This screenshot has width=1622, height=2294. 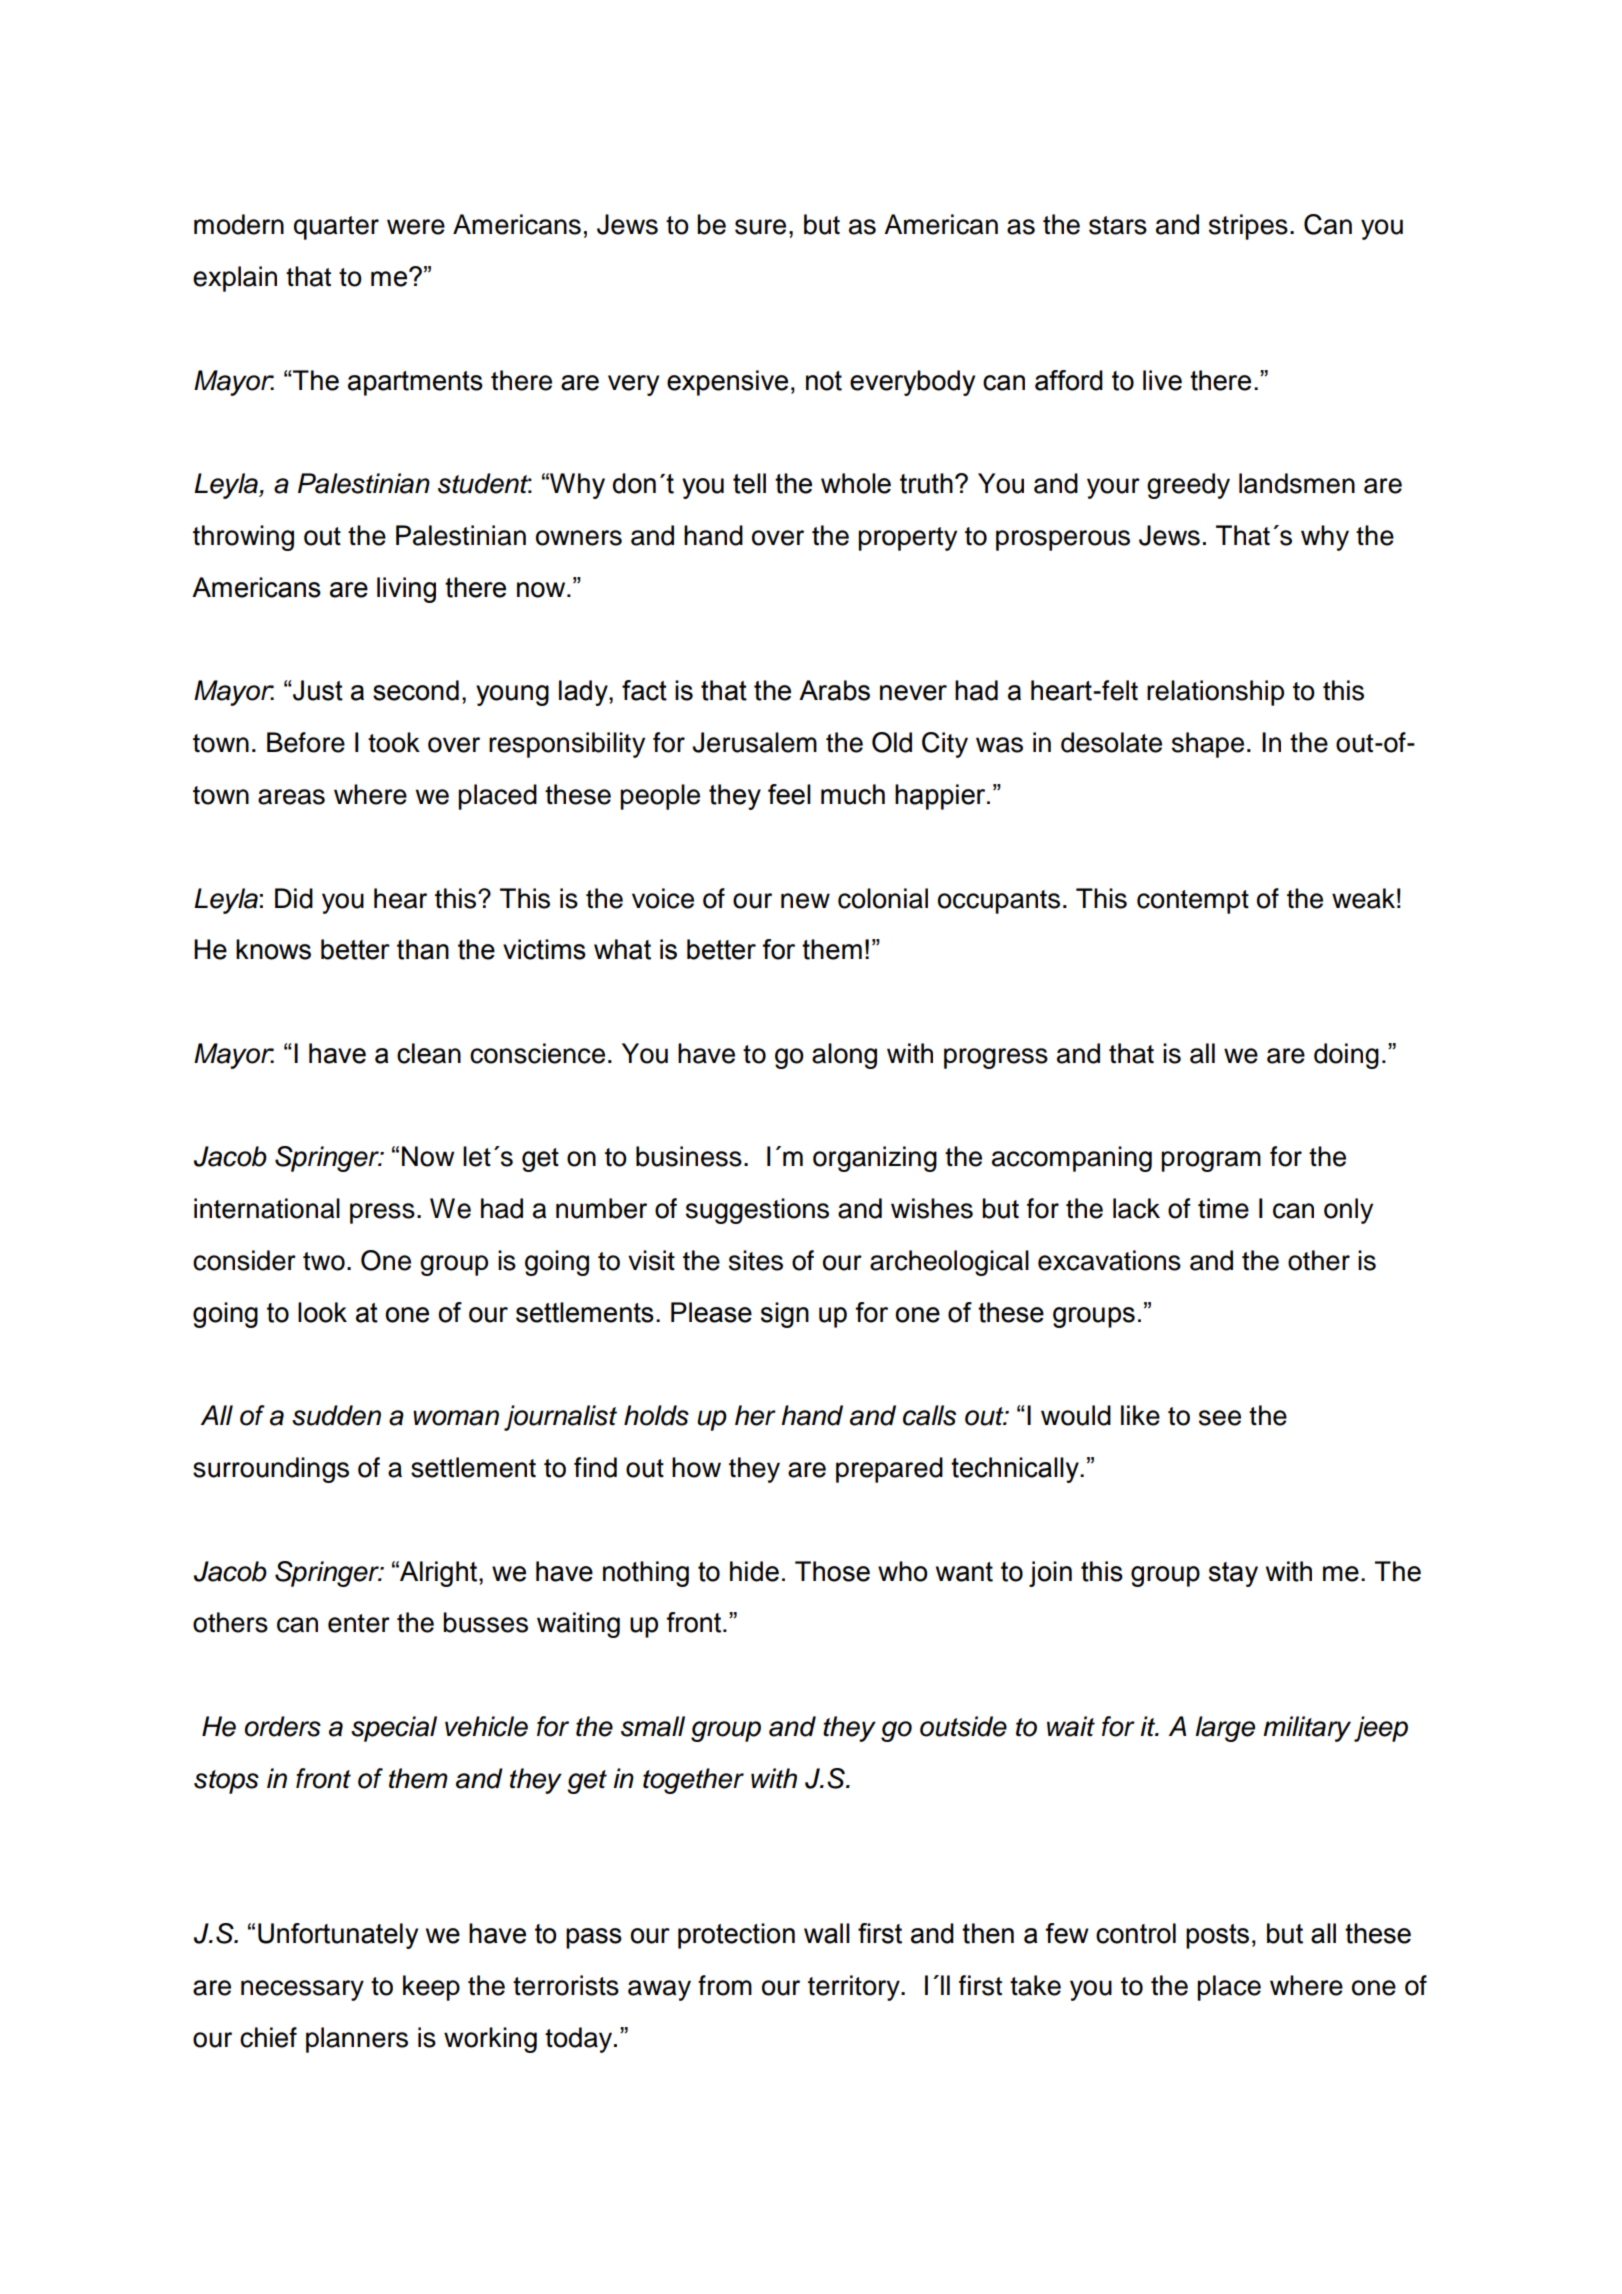 What do you see at coordinates (359, 1623) in the screenshot?
I see `enter` at bounding box center [359, 1623].
